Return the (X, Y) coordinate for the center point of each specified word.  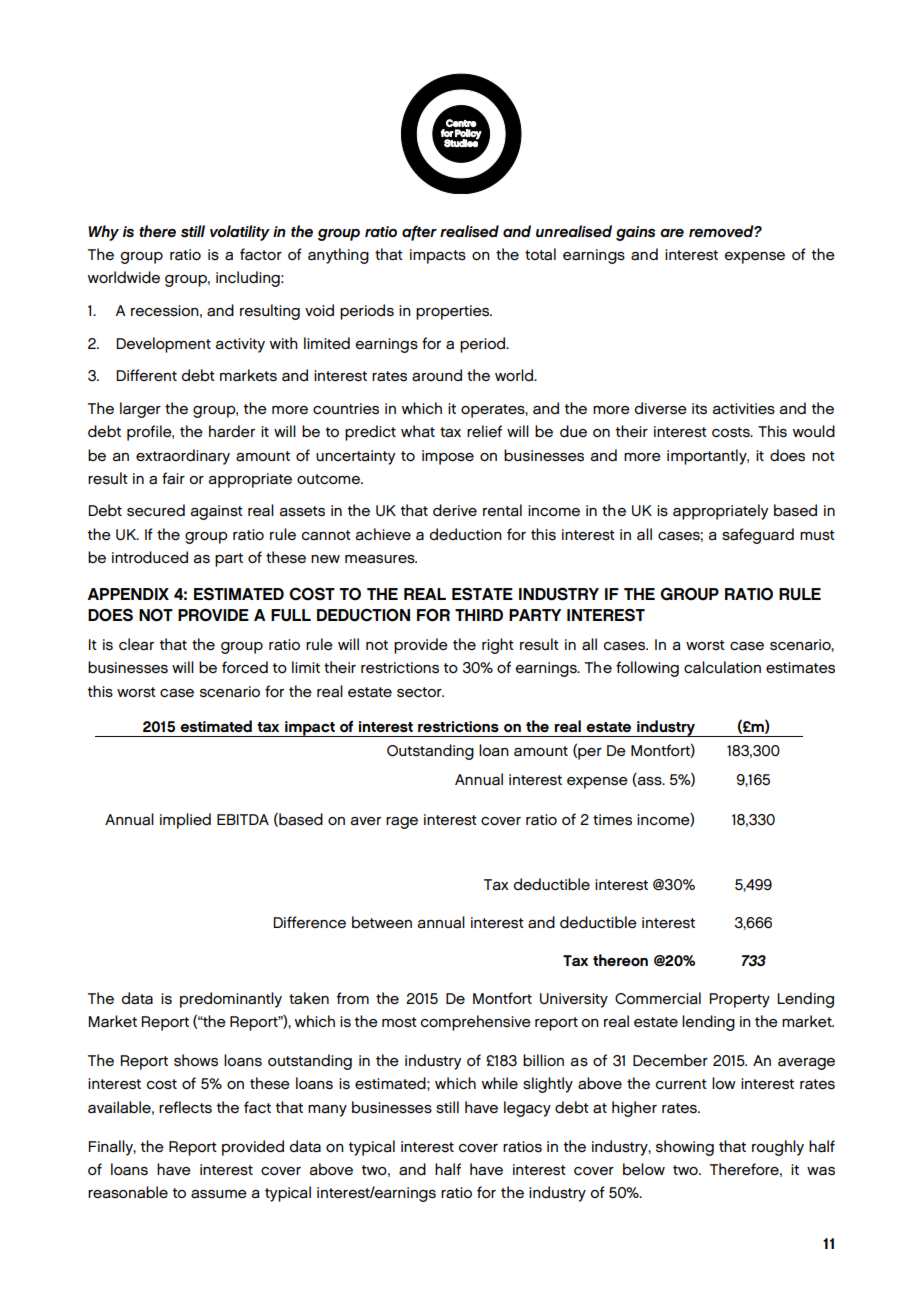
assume (219, 1194)
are (672, 233)
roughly (778, 1148)
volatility (240, 233)
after (419, 233)
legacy (527, 1109)
